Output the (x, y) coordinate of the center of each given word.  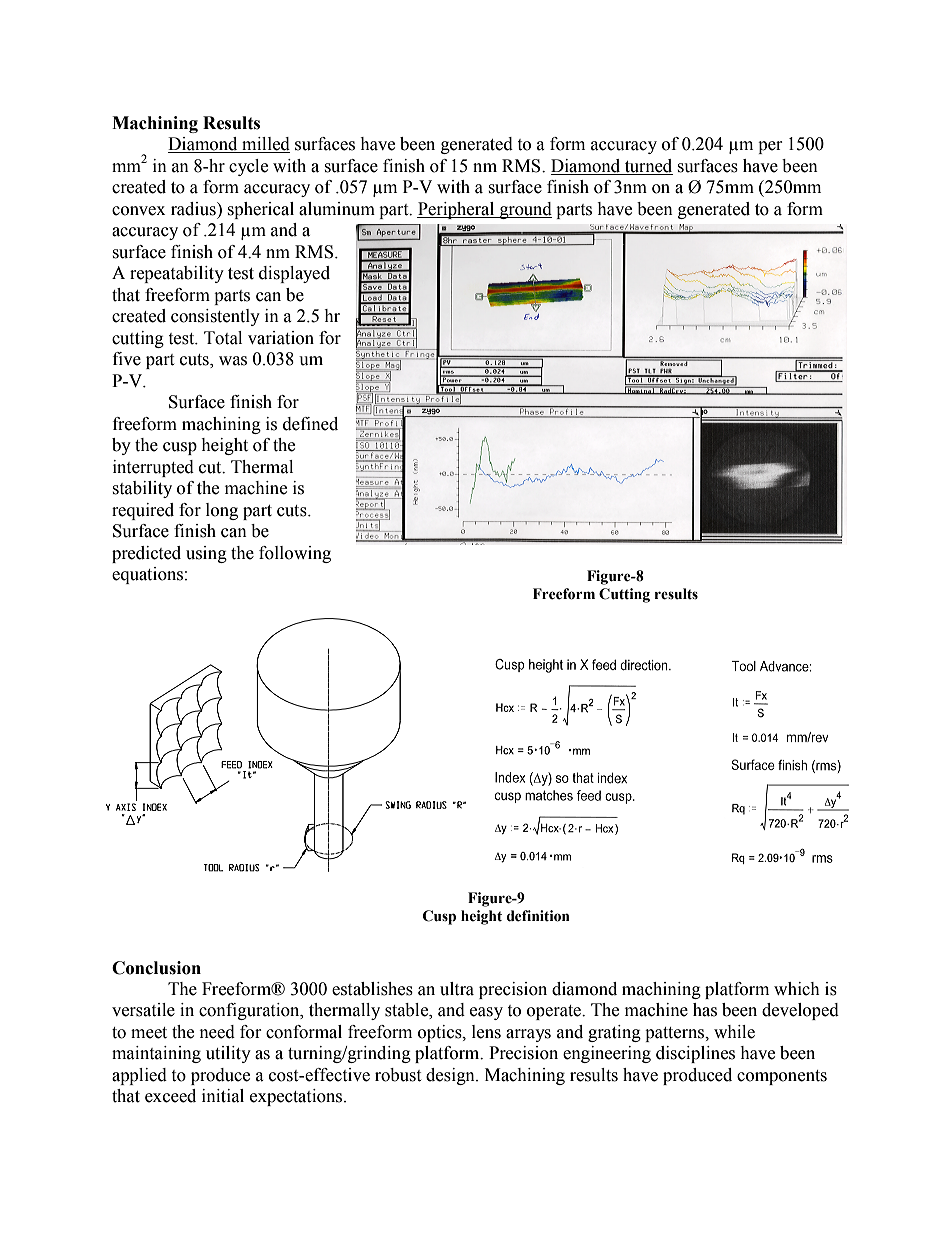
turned (647, 167)
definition (538, 916)
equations (147, 575)
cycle (248, 167)
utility (228, 1054)
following (295, 554)
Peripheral (457, 210)
